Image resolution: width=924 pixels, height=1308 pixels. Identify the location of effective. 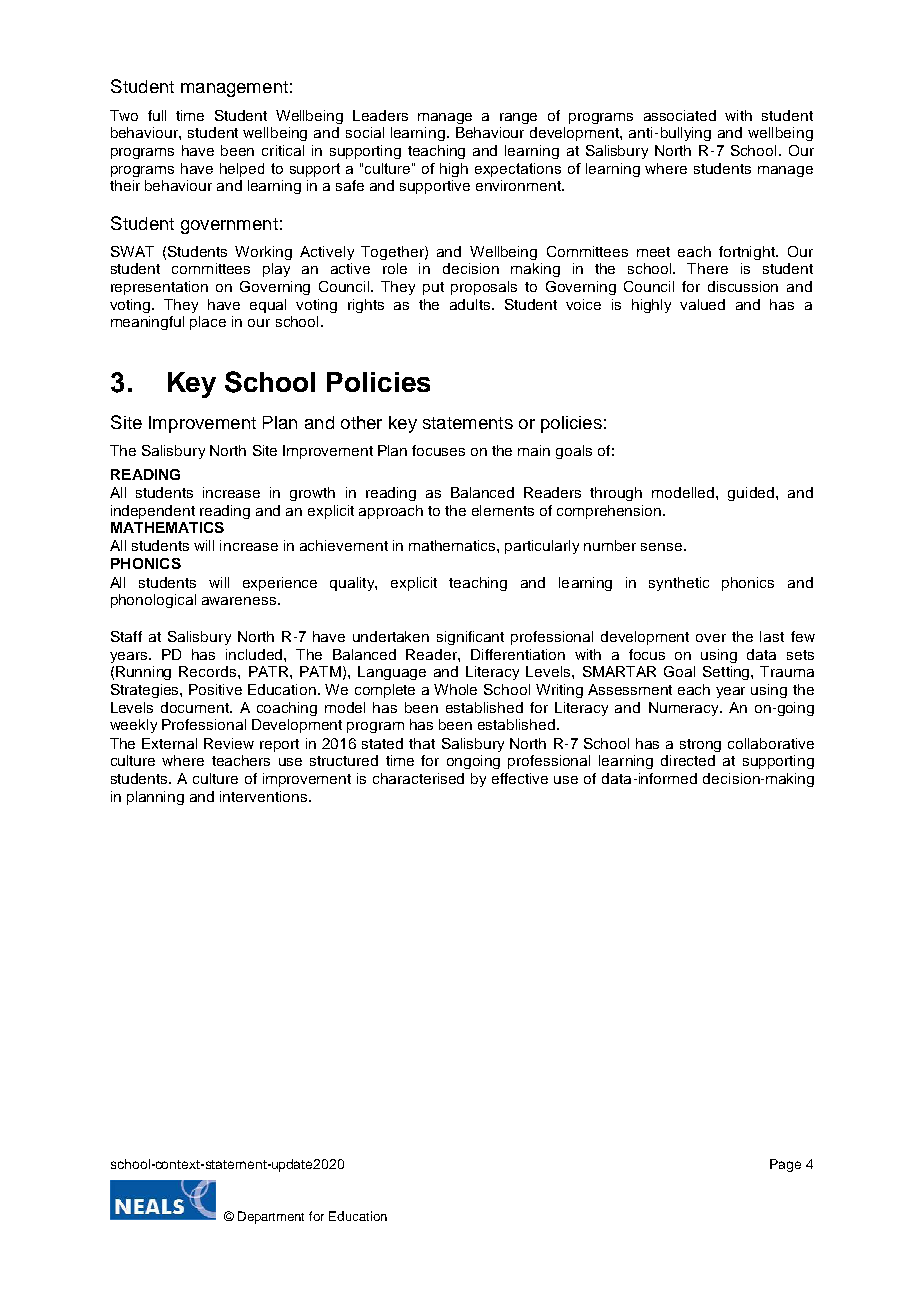
(520, 778).
